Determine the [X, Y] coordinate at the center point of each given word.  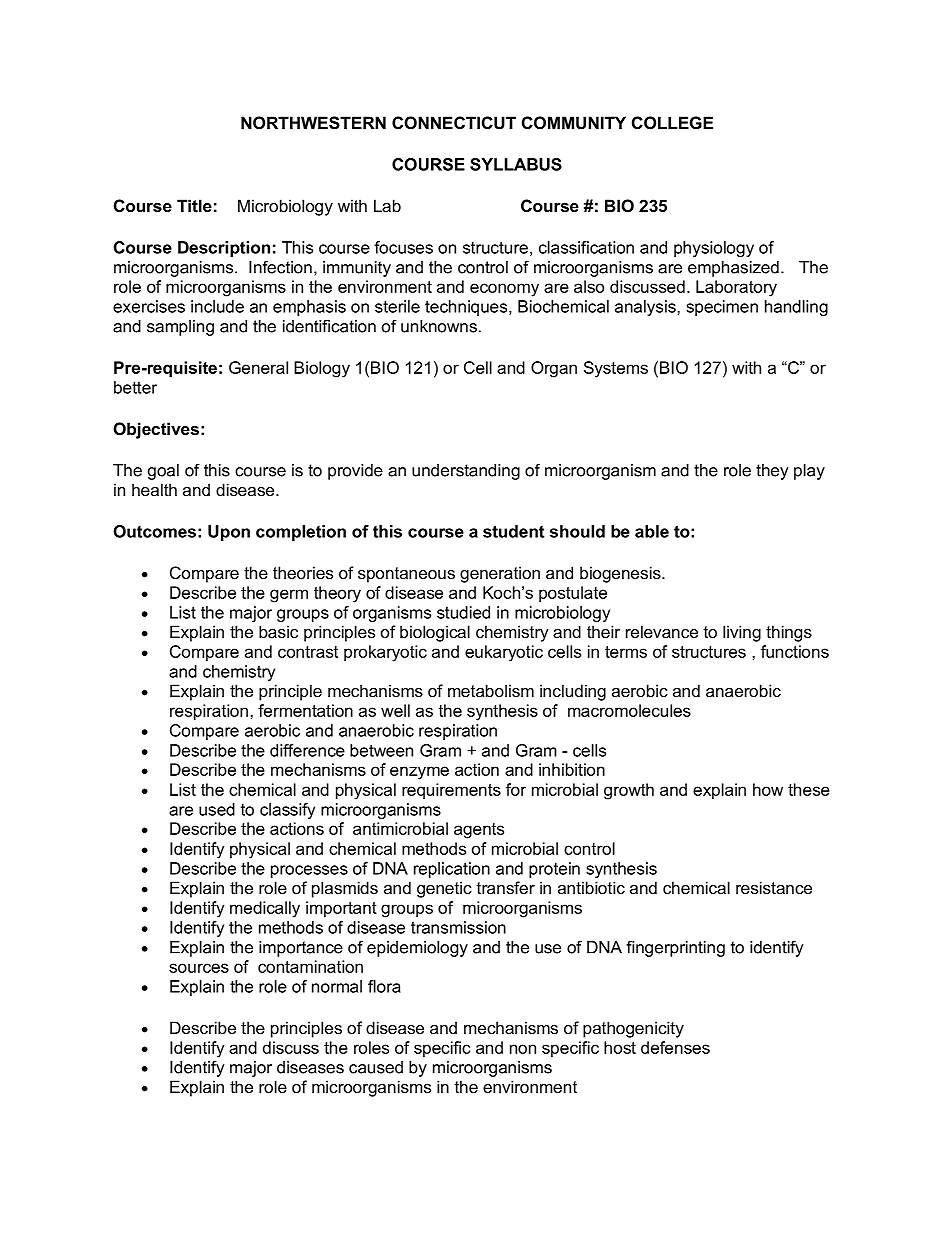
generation [500, 574]
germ [289, 596]
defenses [675, 1047]
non [523, 1049]
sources [199, 968]
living [742, 633]
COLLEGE [672, 122]
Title [194, 205]
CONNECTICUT [454, 122]
